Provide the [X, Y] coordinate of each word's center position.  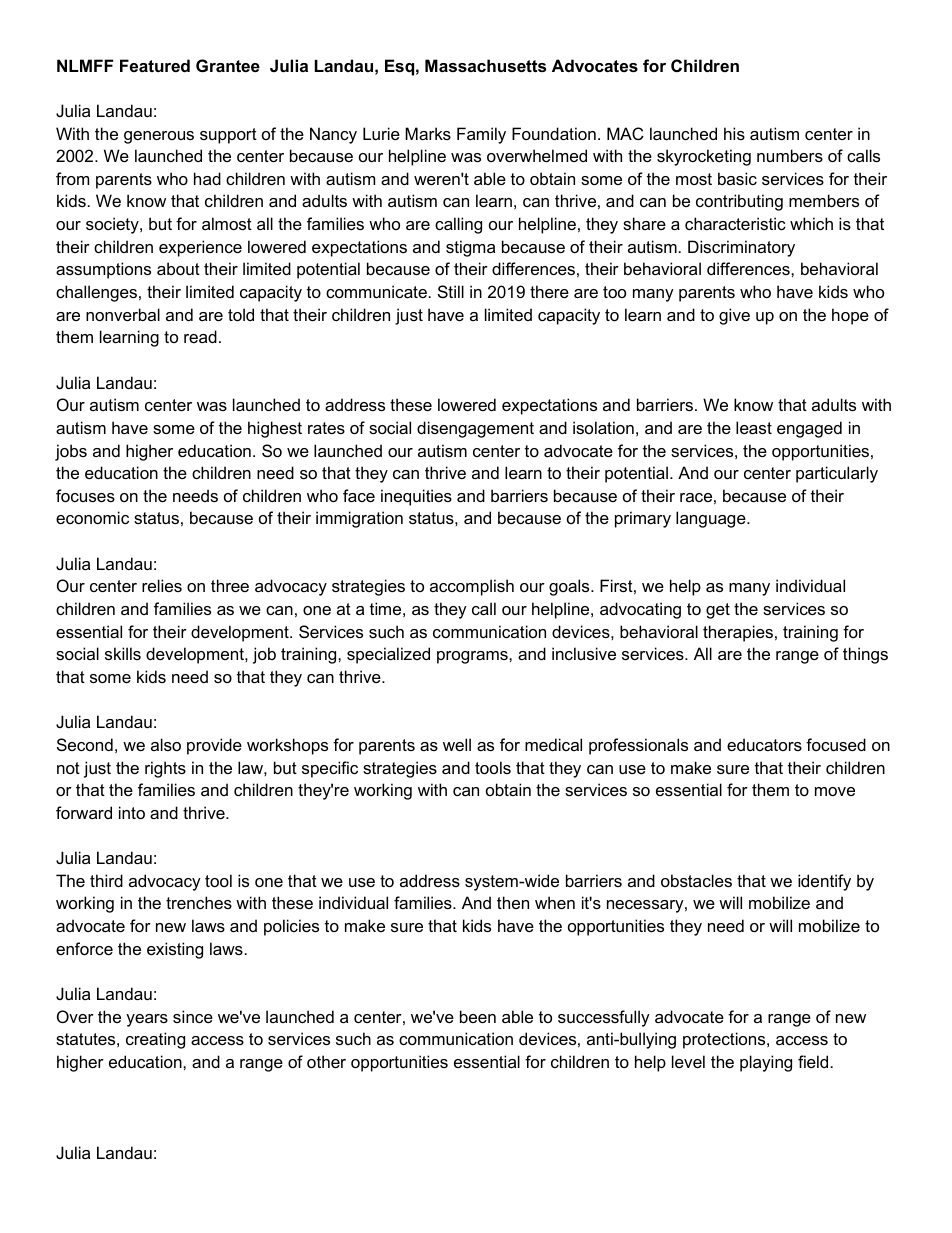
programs [473, 657]
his [734, 133]
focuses [85, 495]
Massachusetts [485, 65]
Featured [155, 65]
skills [123, 653]
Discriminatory [741, 248]
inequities [416, 497]
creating [155, 1040]
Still [451, 291]
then [513, 902]
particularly [837, 474]
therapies [738, 633]
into [132, 812]
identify [824, 882]
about [178, 268]
